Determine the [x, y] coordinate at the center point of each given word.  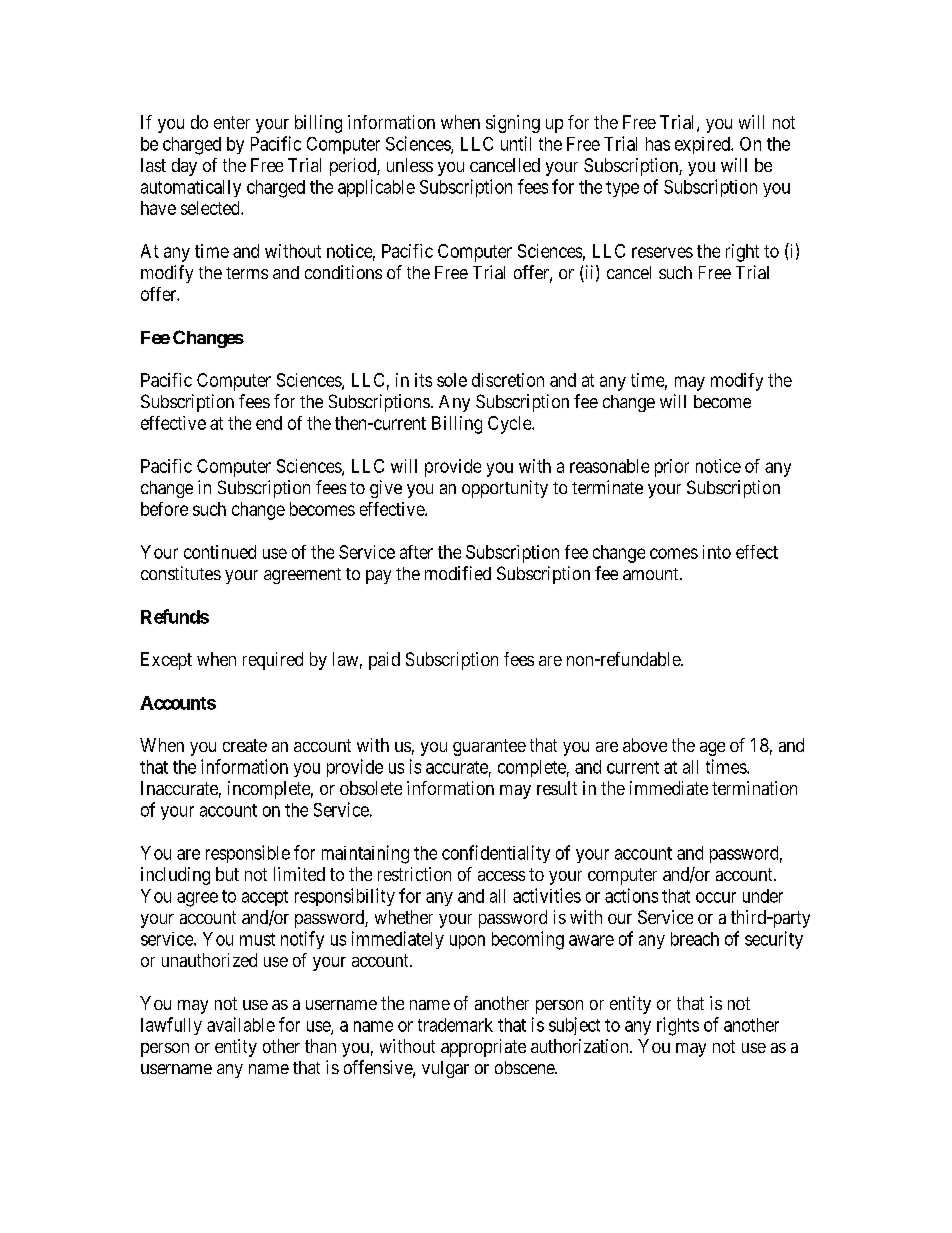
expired [703, 145]
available [241, 1024]
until [516, 143]
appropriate [483, 1048]
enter [232, 122]
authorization [581, 1046]
